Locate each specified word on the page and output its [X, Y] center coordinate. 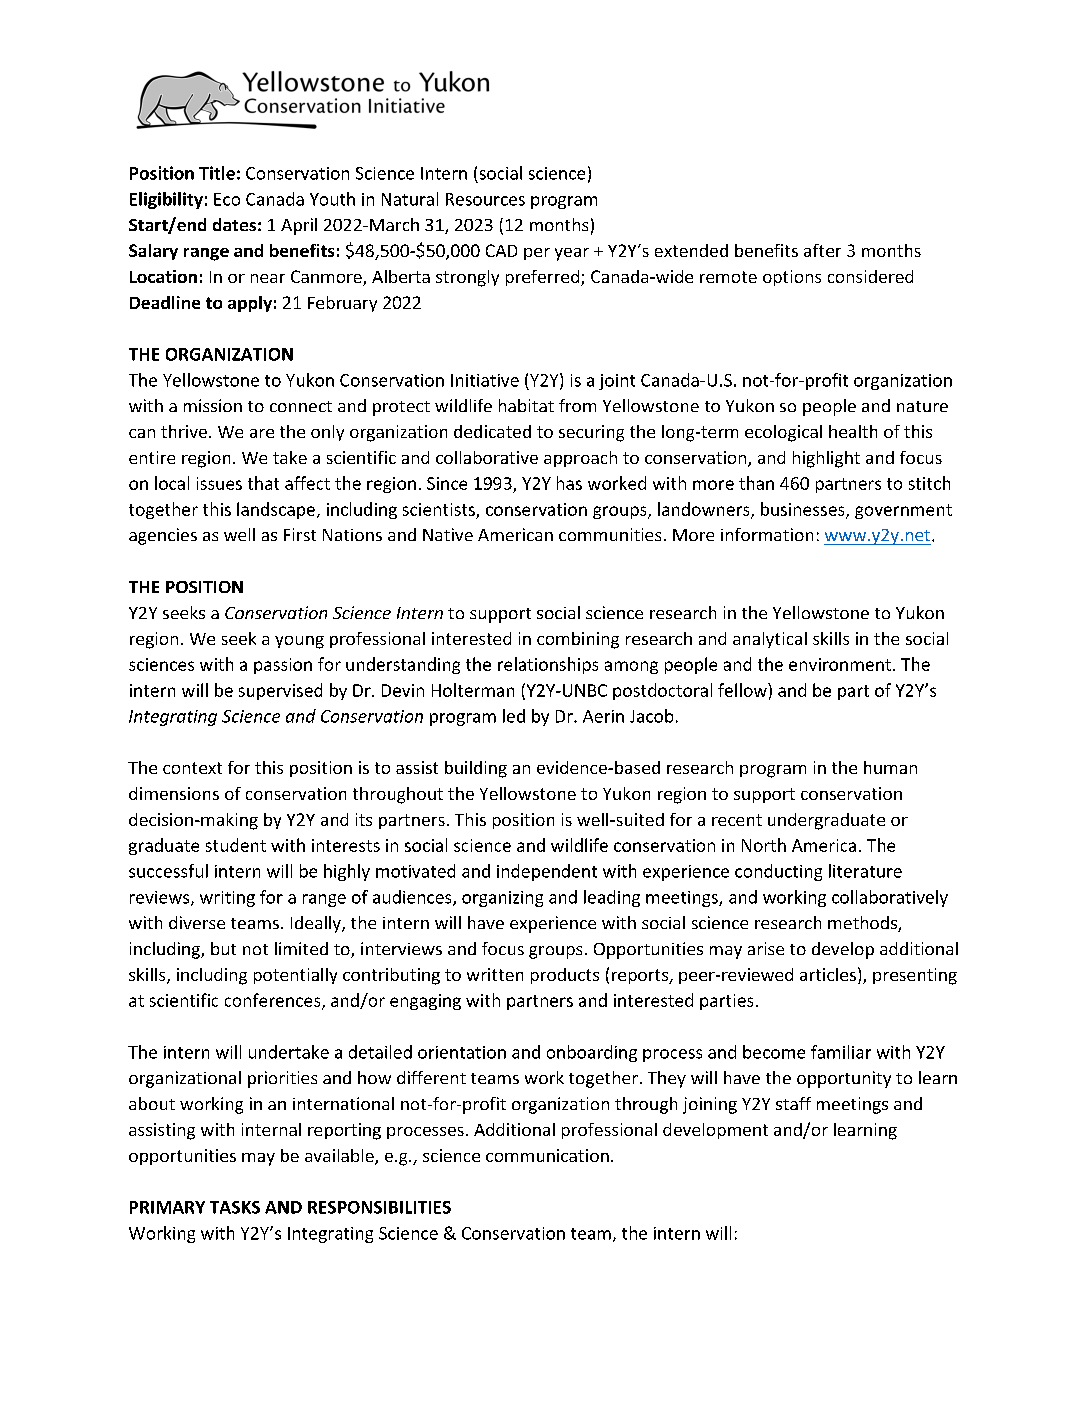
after [822, 250]
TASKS [235, 1207]
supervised [280, 691]
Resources [485, 199]
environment [841, 664]
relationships [548, 665]
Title [217, 173]
